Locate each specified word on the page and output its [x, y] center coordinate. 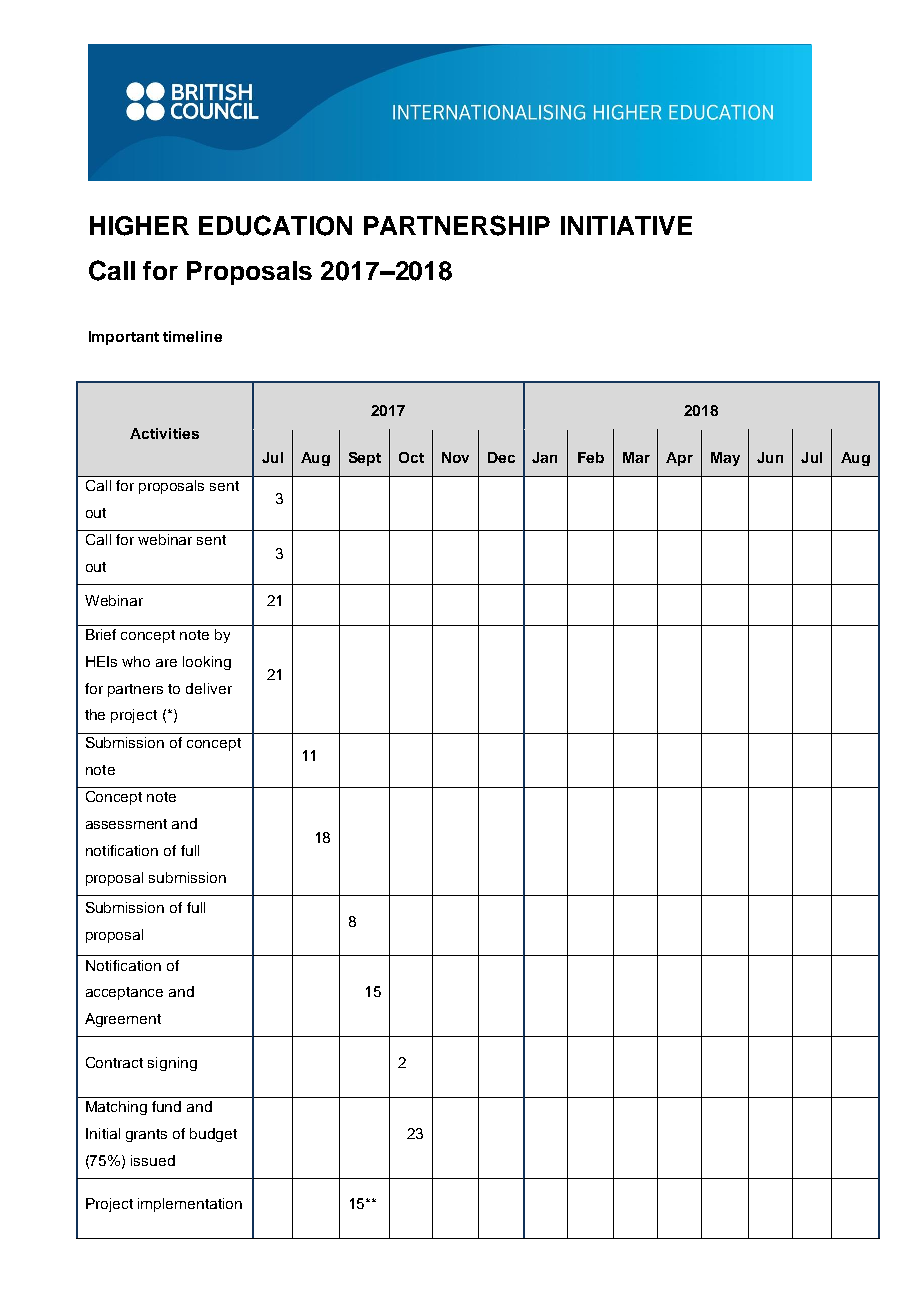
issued [153, 1160]
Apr [679, 459]
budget [213, 1135]
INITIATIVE [626, 225]
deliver [209, 688]
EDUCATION [275, 225]
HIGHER [139, 226]
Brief [101, 634]
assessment [126, 824]
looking [207, 663]
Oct [411, 457]
